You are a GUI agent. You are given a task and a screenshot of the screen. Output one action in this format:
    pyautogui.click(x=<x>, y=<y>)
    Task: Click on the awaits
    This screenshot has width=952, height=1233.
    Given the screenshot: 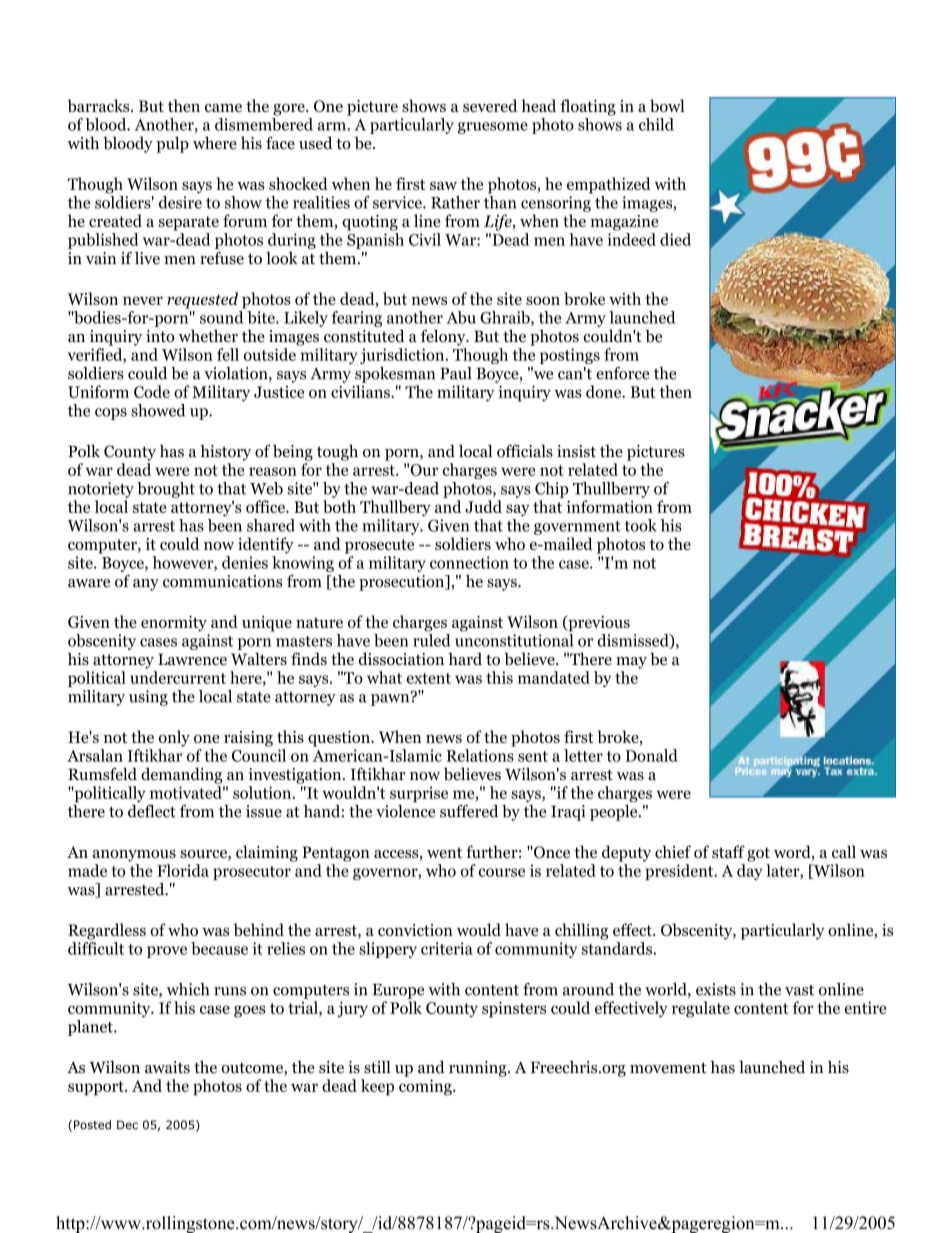 What is the action you would take?
    pyautogui.click(x=167, y=1067)
